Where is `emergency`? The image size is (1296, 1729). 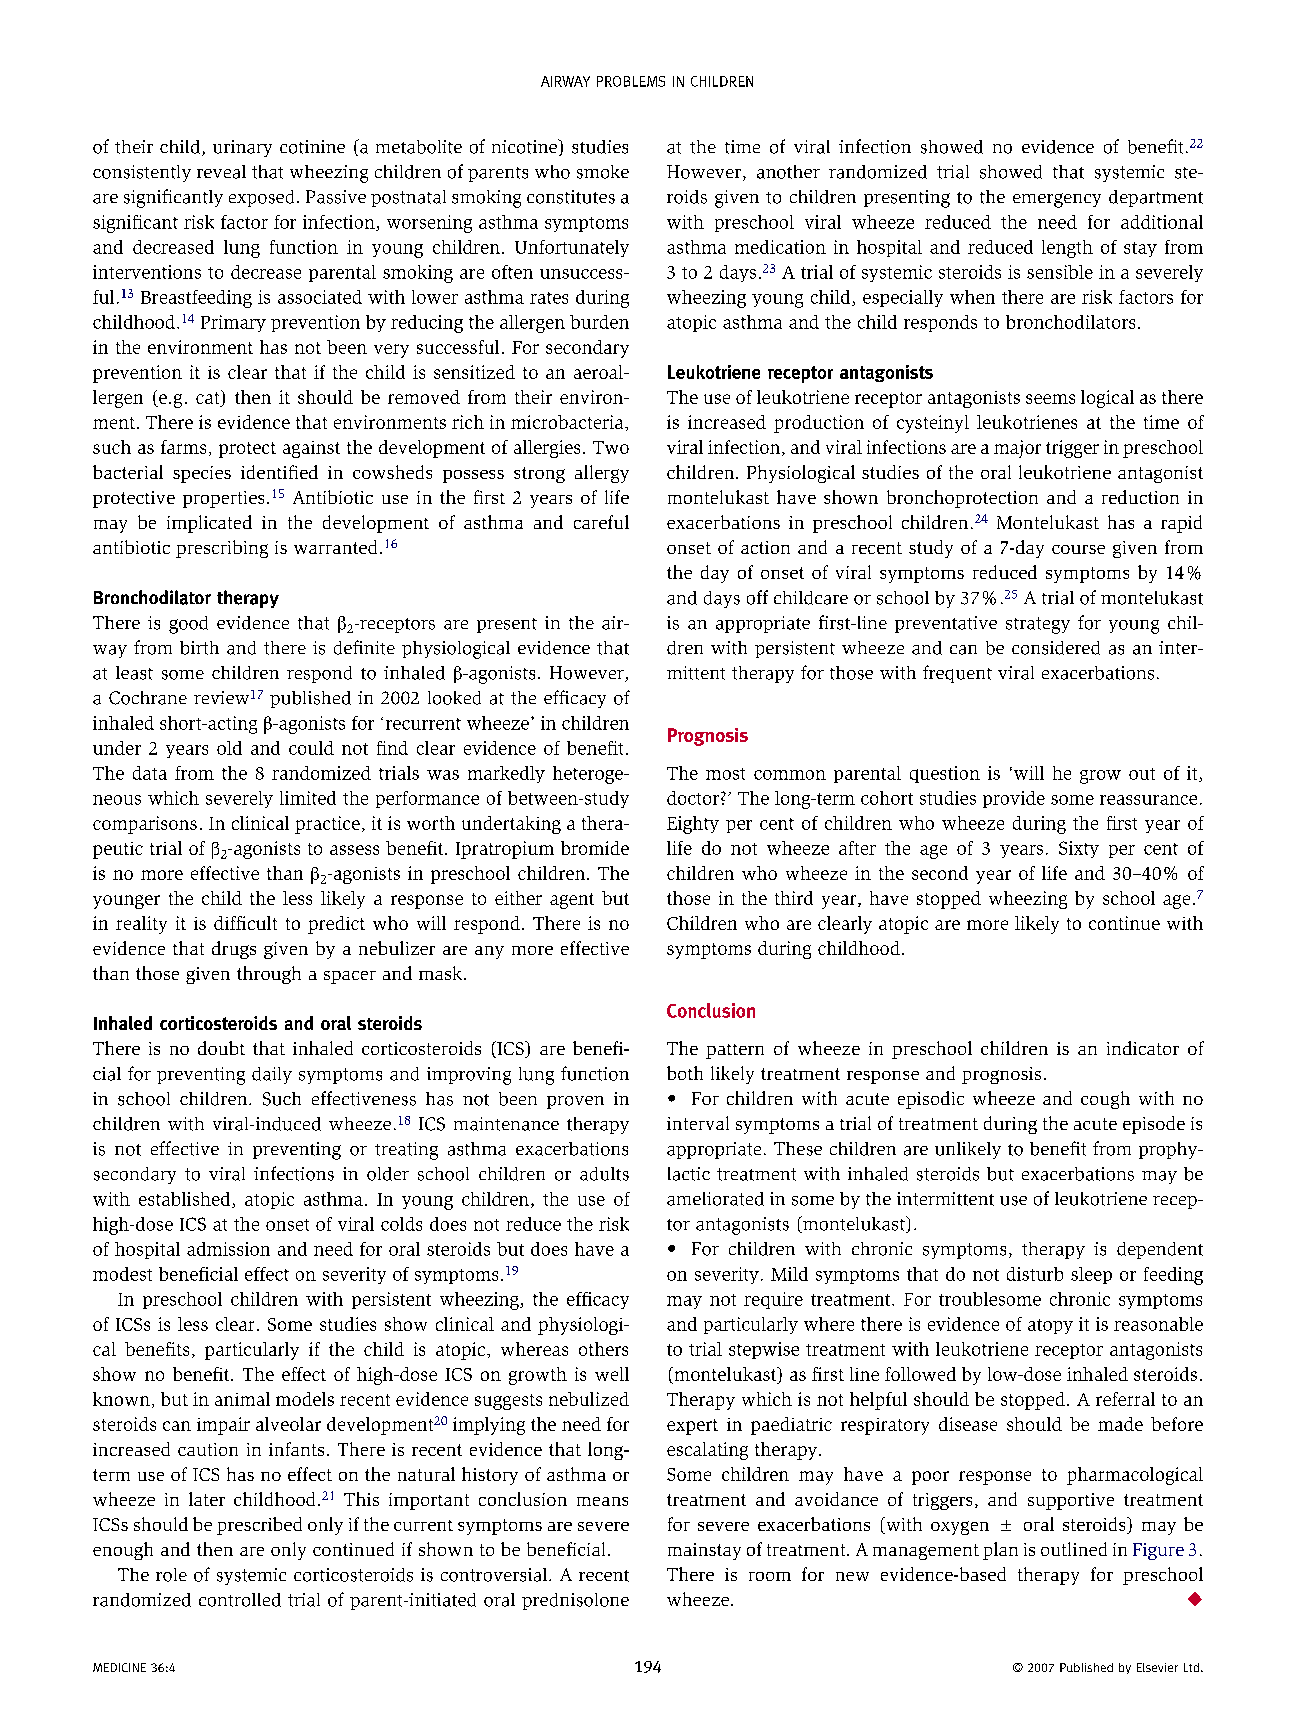 emergency is located at coordinates (1057, 200).
